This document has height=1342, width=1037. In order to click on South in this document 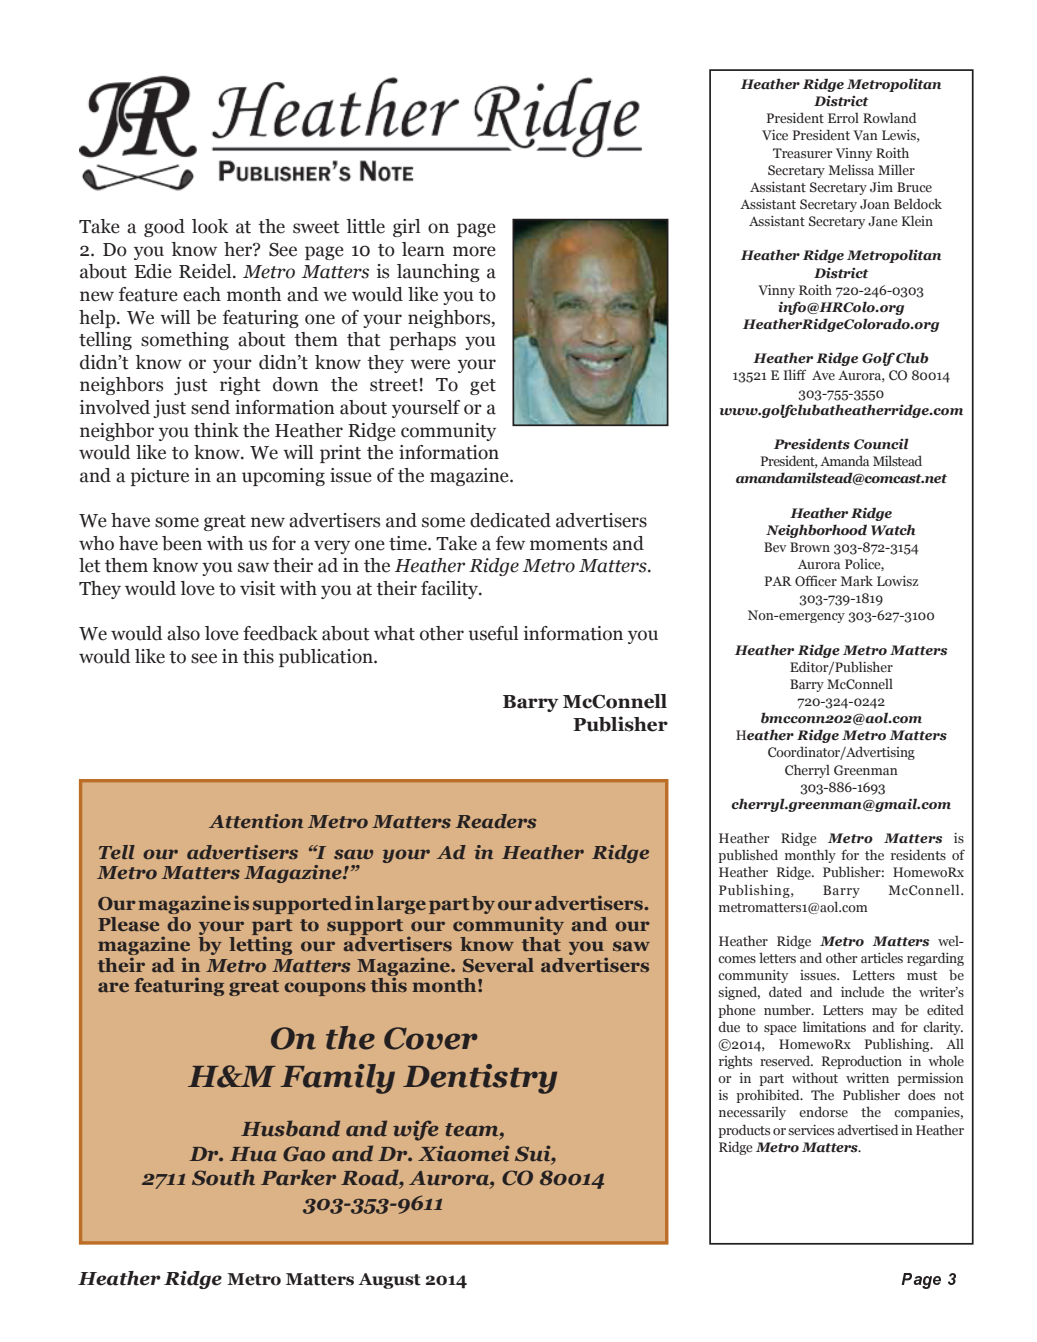, I will do `click(223, 1177)`.
